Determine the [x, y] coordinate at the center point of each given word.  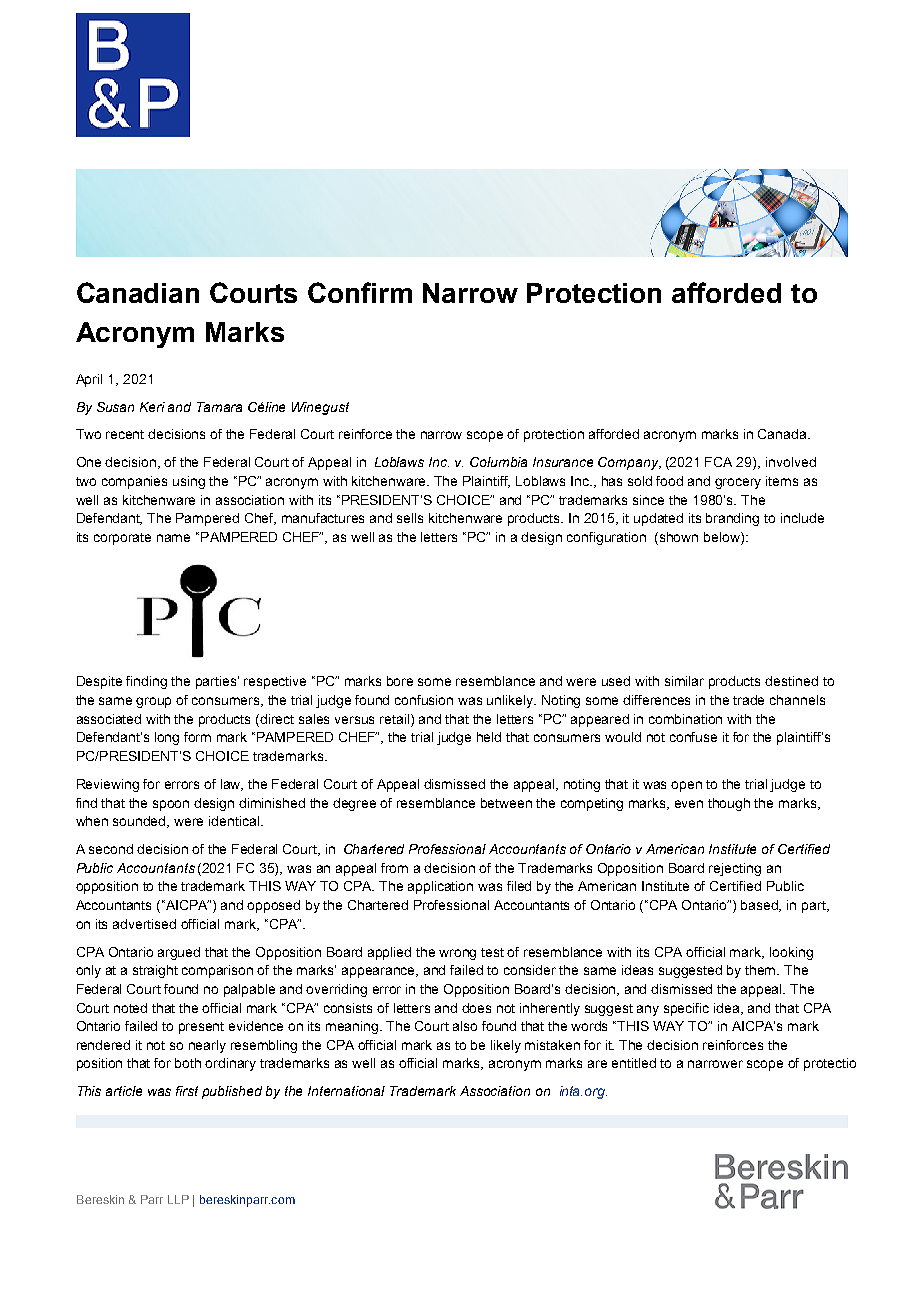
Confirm [360, 292]
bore [400, 681]
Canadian [138, 292]
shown [679, 537]
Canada [783, 434]
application [440, 887]
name [173, 538]
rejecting [735, 869]
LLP [178, 1199]
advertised [144, 924]
